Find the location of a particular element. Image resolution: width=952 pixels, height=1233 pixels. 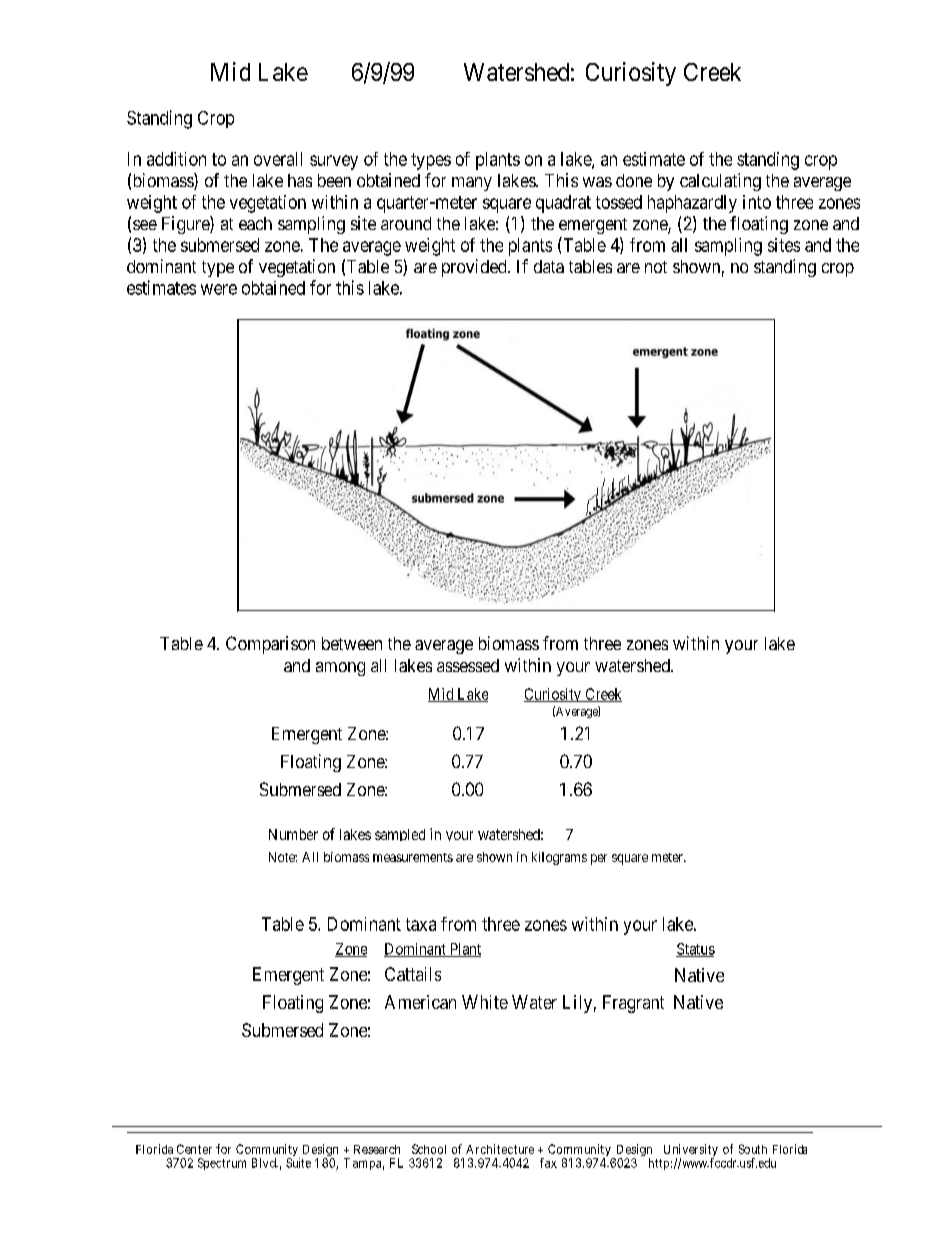

Center is located at coordinates (194, 1149).
